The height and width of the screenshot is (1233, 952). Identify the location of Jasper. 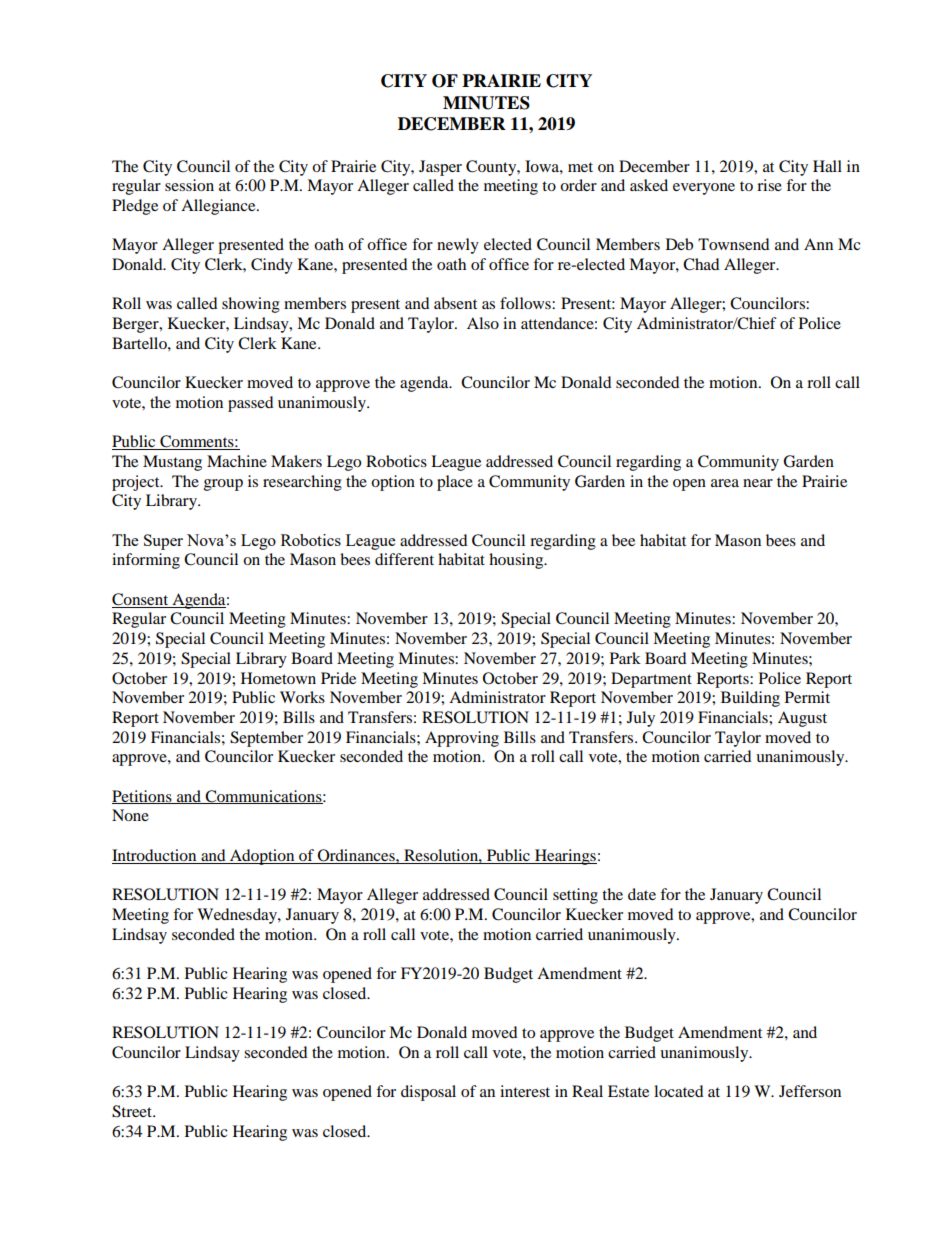
(440, 168).
